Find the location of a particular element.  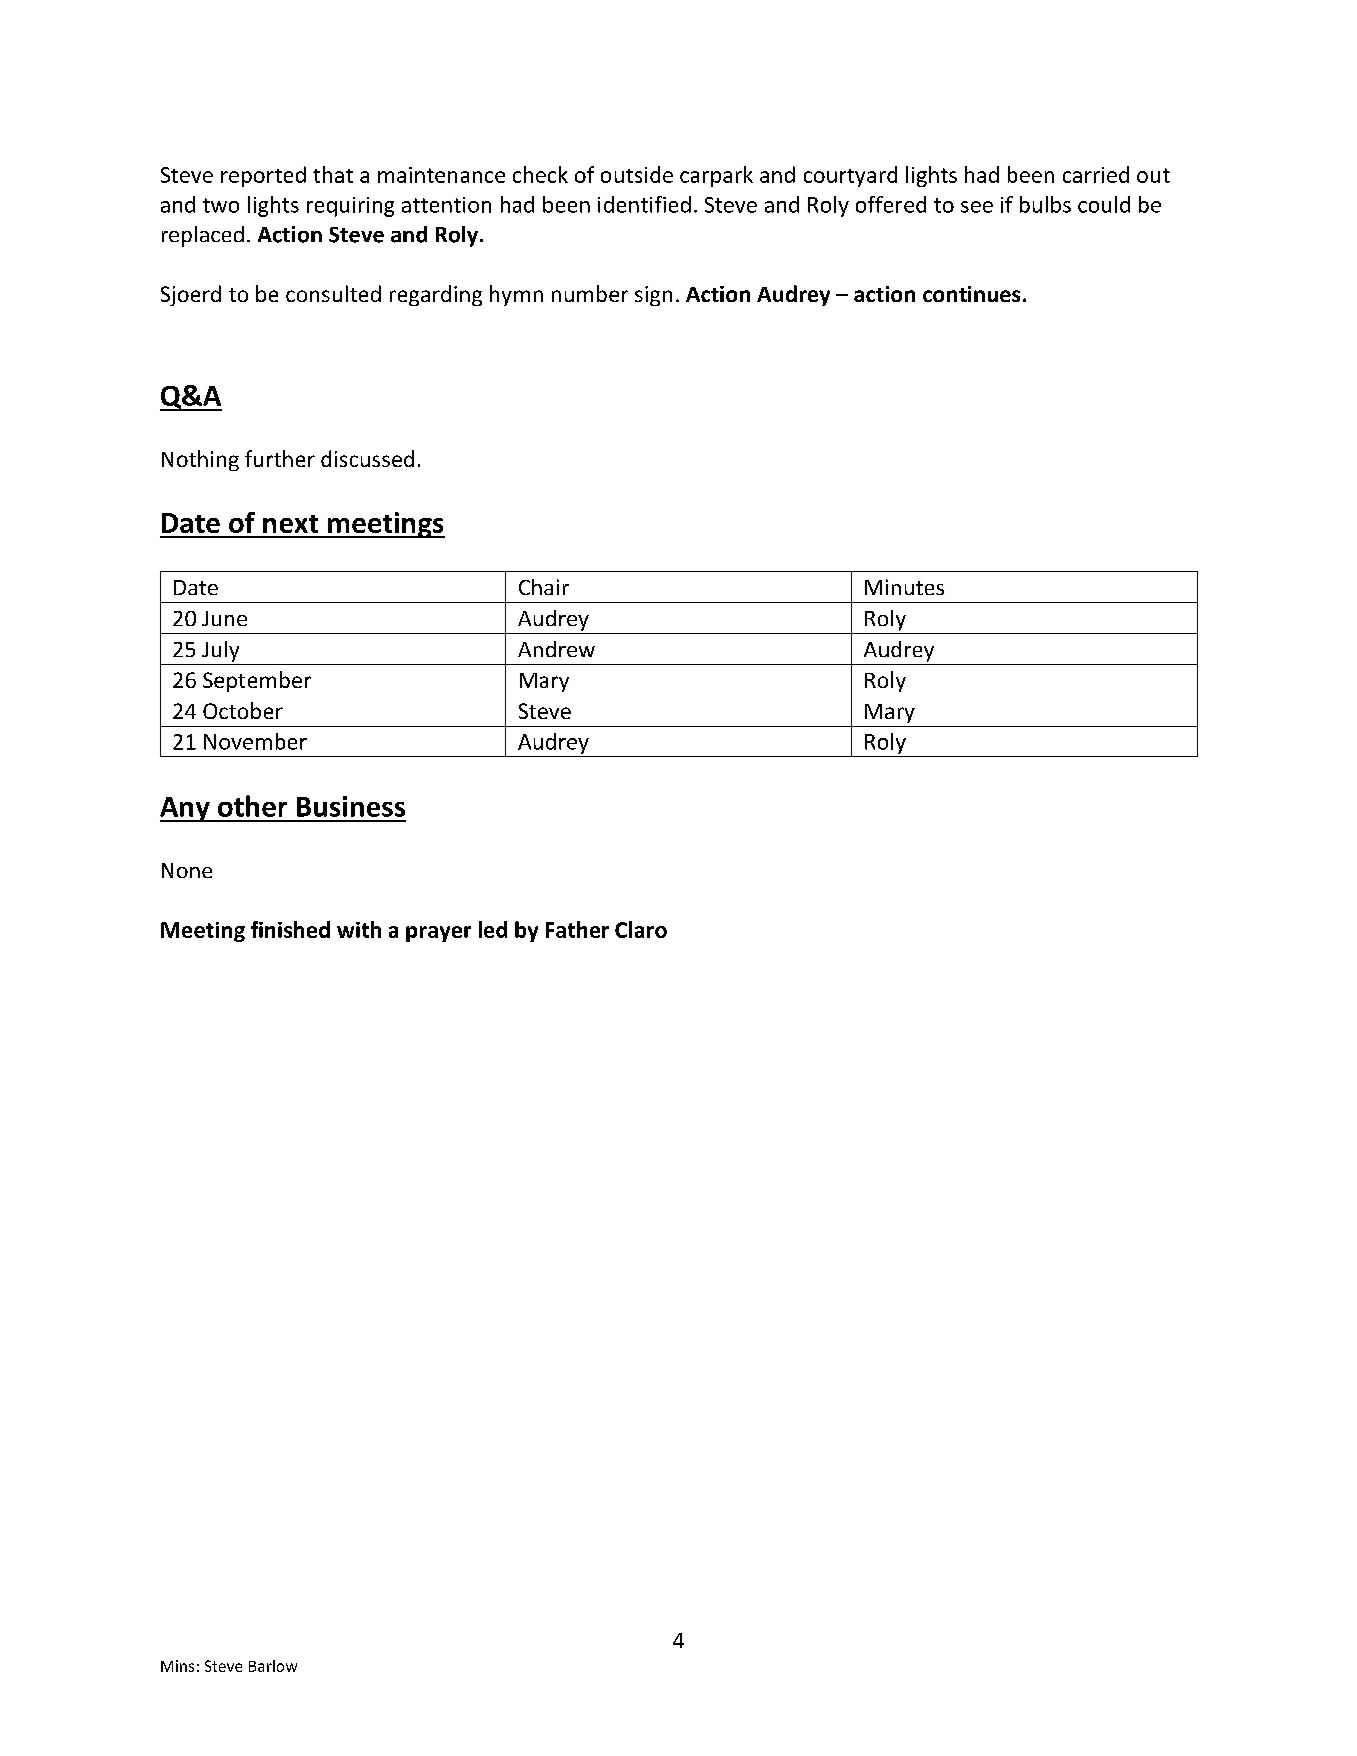

September is located at coordinates (257, 681).
